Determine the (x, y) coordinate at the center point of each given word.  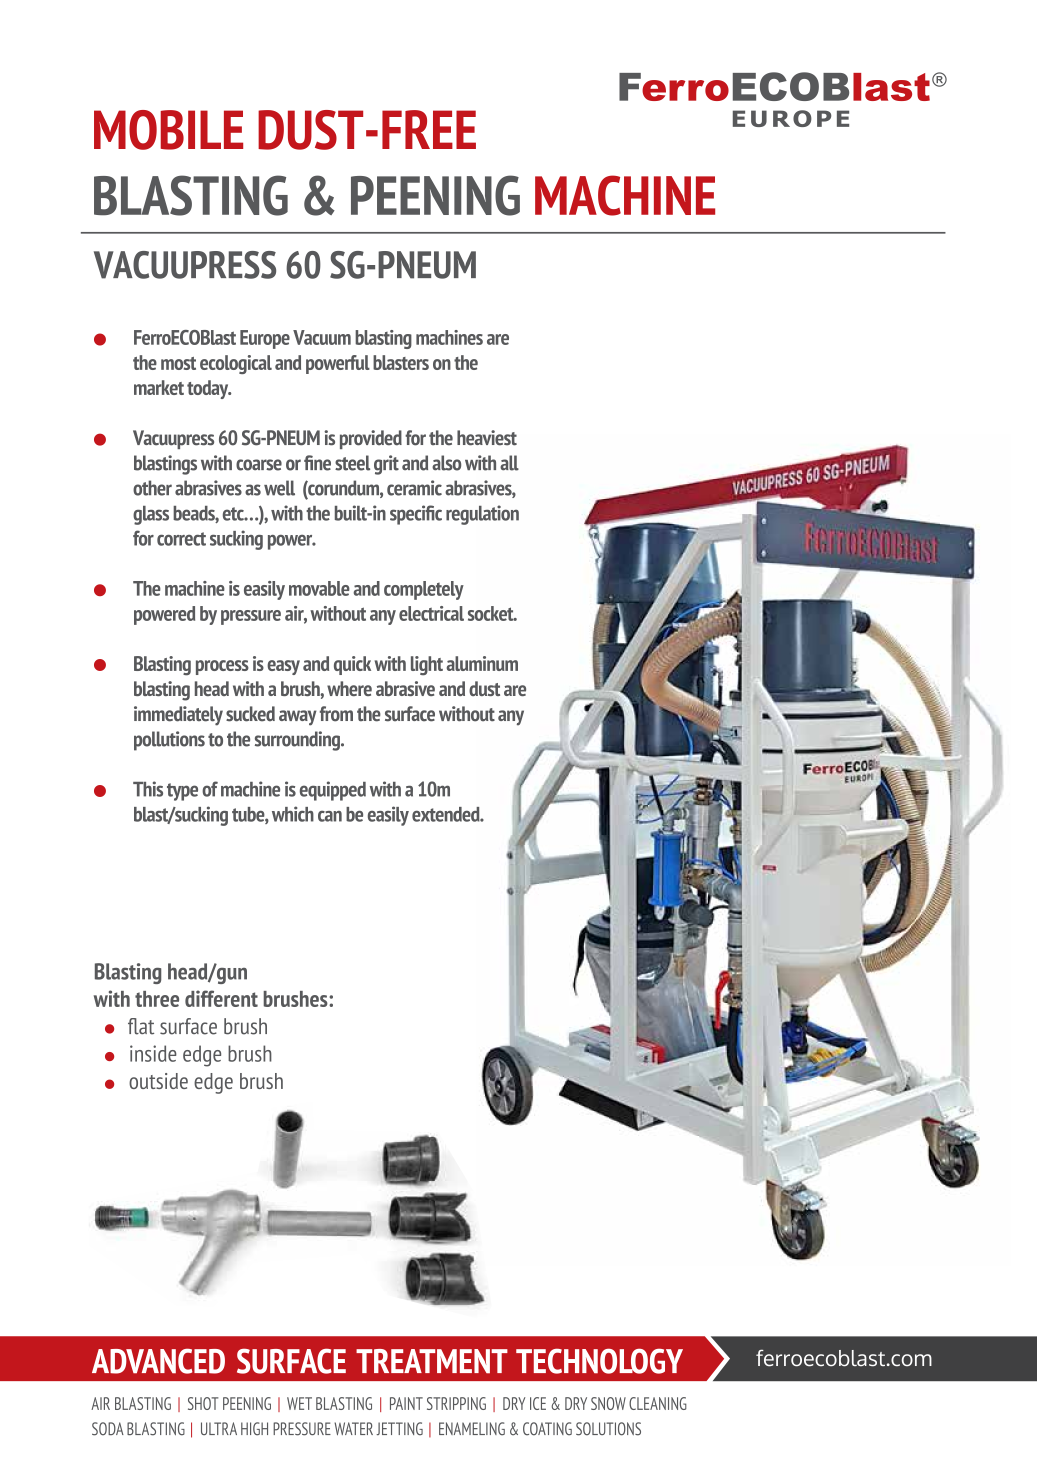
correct (181, 539)
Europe (265, 339)
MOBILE (168, 130)
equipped (333, 791)
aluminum (482, 663)
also (446, 463)
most (178, 363)
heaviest (487, 438)
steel (352, 463)
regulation (482, 515)
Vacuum (322, 337)
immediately (178, 716)
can (330, 816)
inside (153, 1053)
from (336, 714)
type (182, 792)
